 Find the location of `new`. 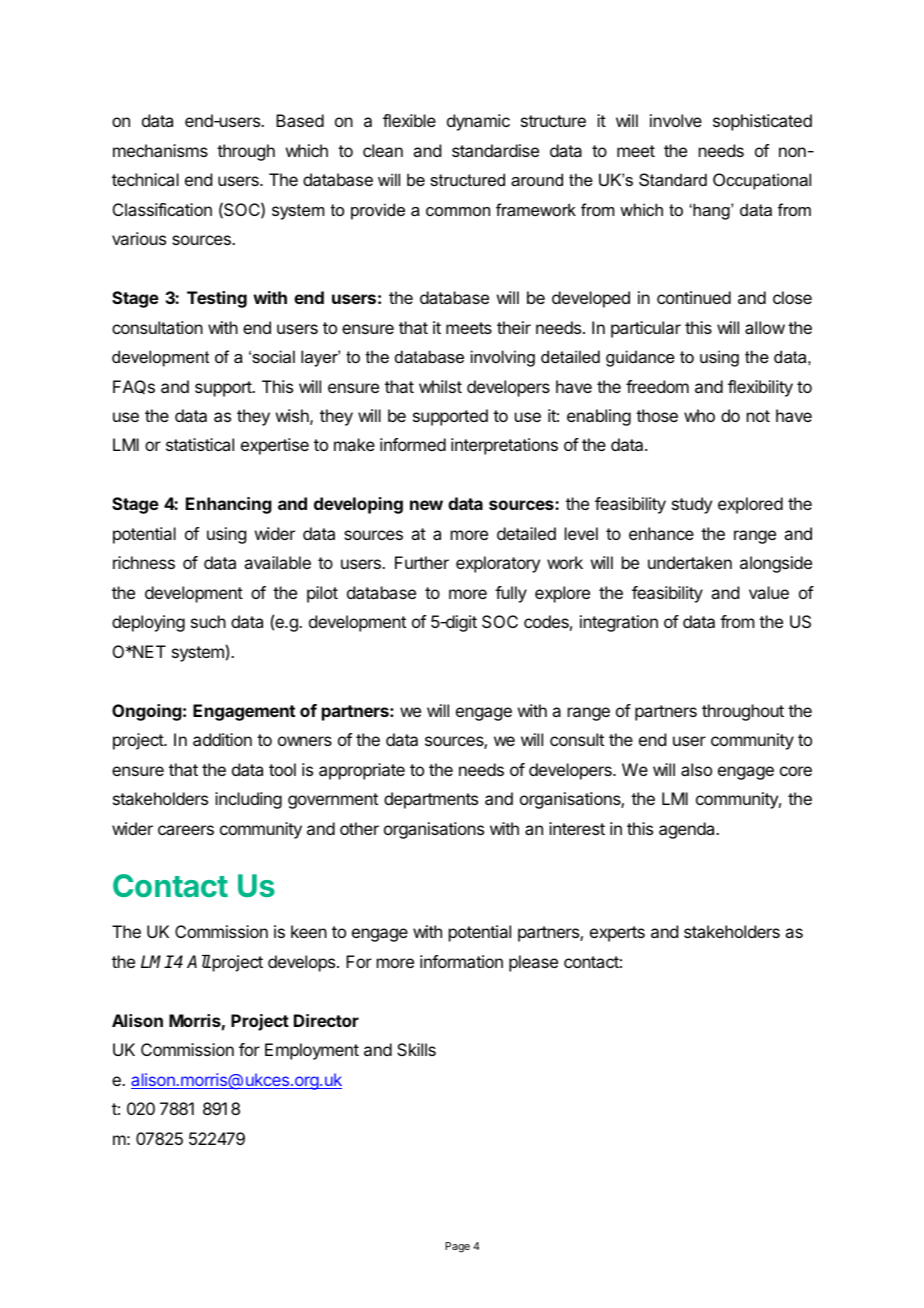

new is located at coordinates (426, 505).
